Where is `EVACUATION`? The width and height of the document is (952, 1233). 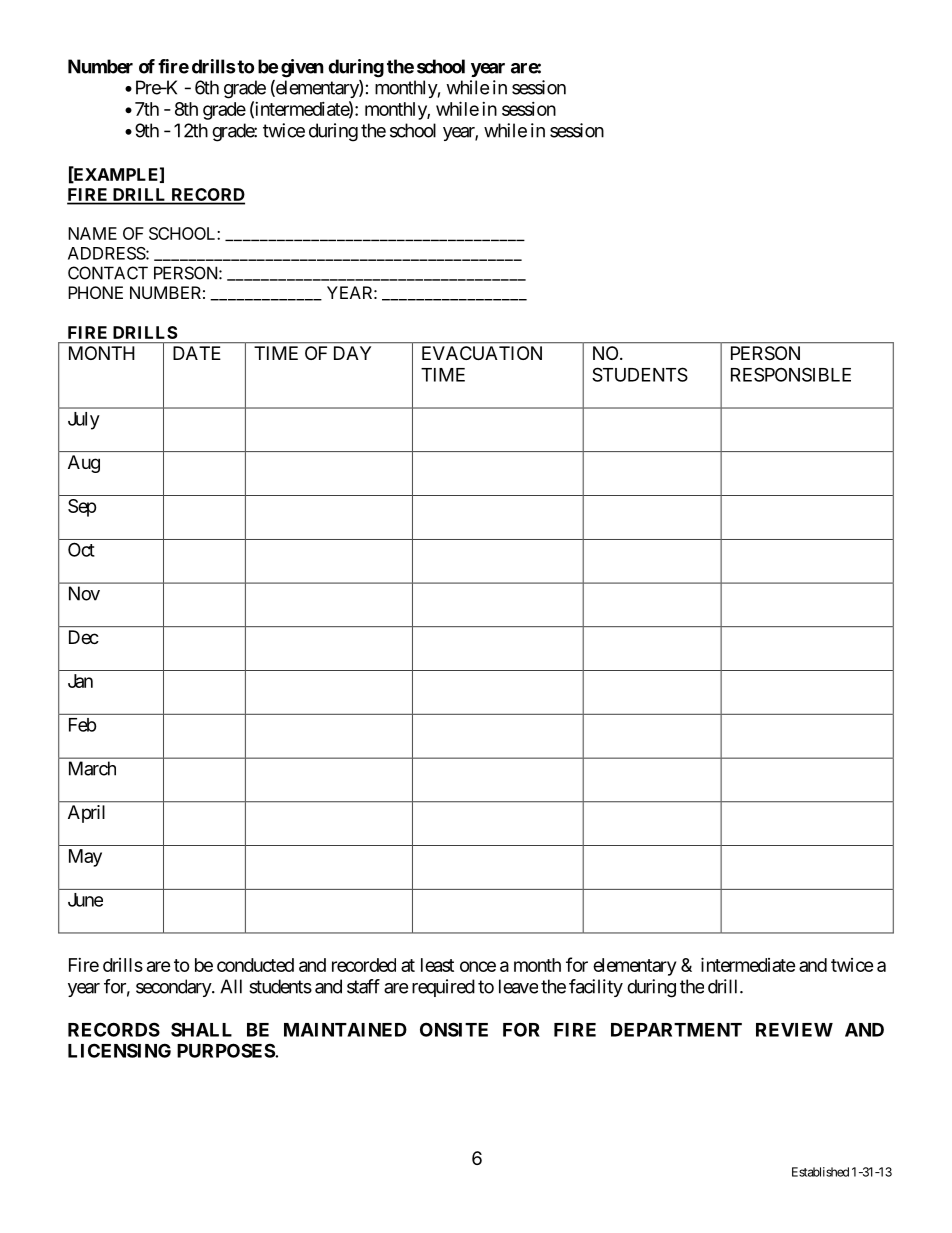 EVACUATION is located at coordinates (482, 353).
